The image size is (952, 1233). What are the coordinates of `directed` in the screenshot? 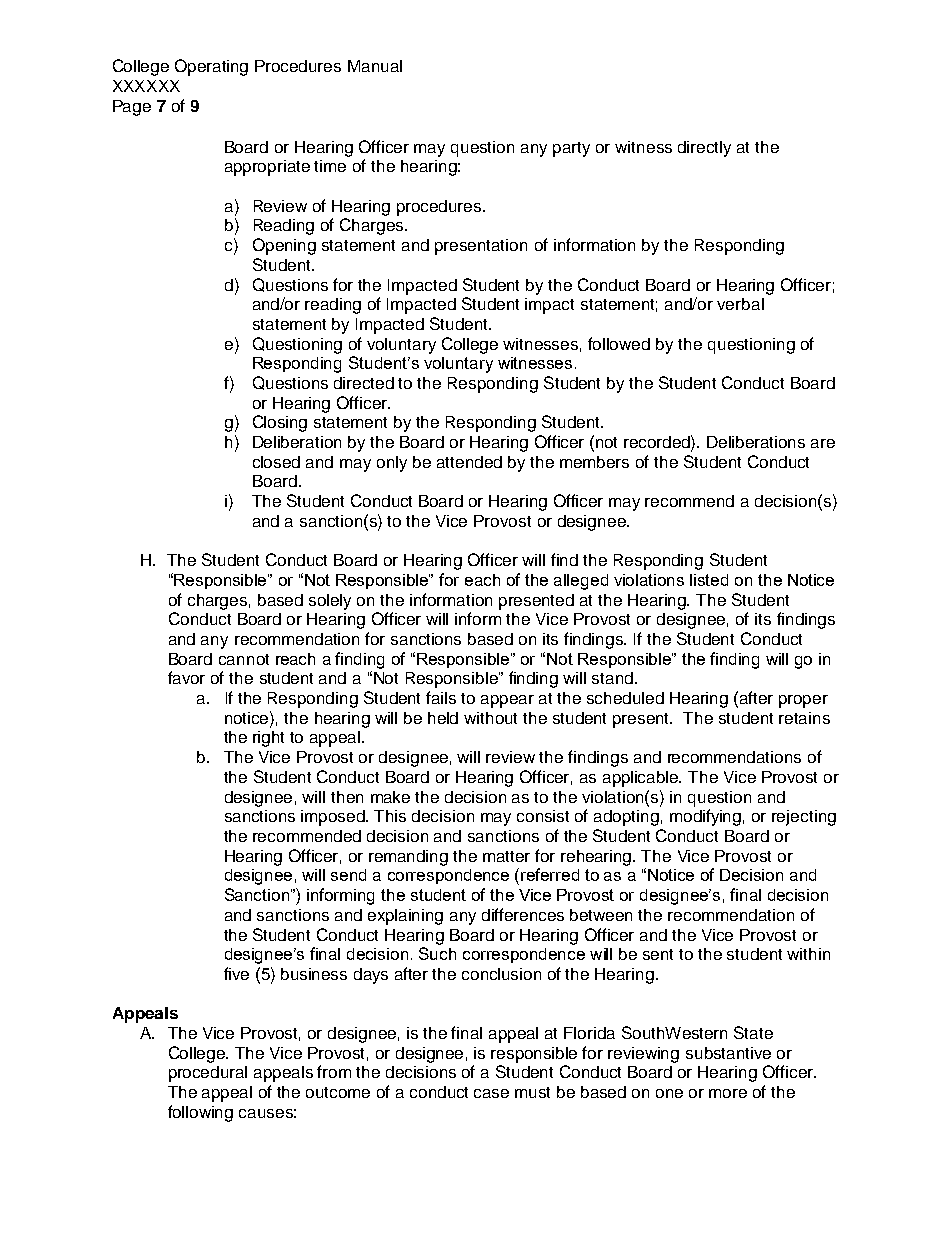 It's located at (364, 383).
